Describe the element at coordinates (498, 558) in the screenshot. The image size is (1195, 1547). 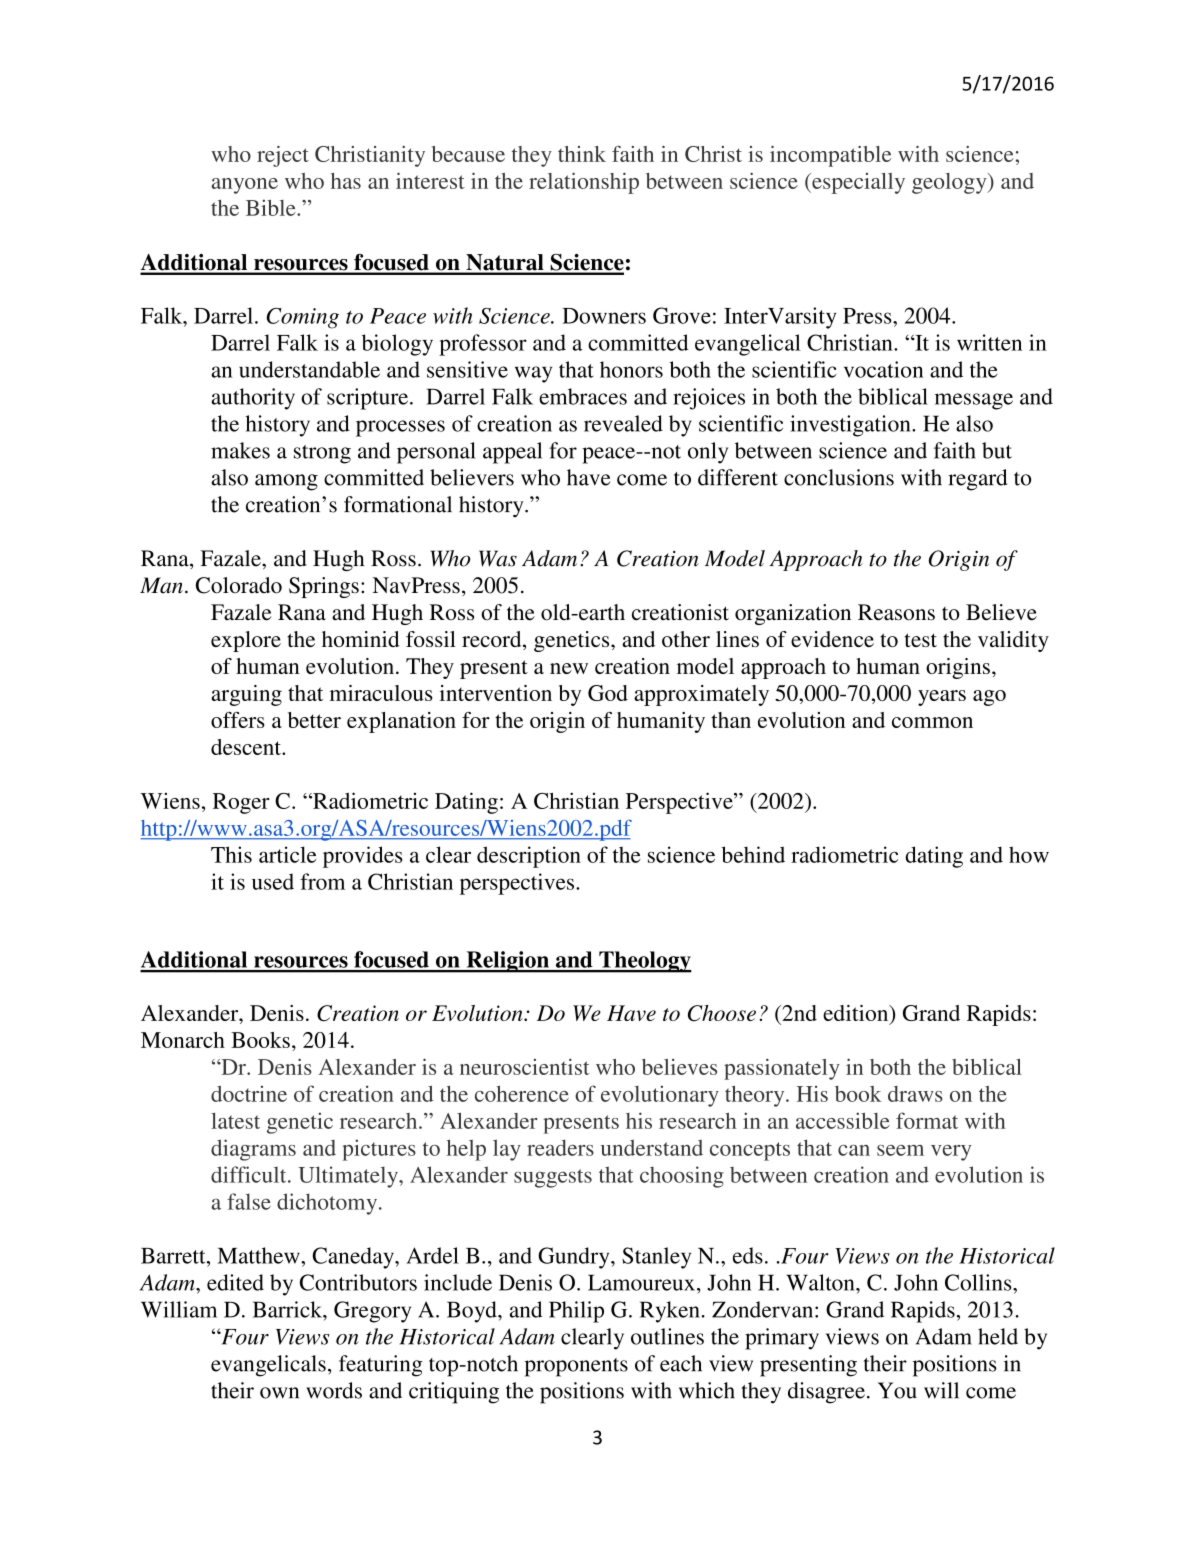
I see `Was` at that location.
